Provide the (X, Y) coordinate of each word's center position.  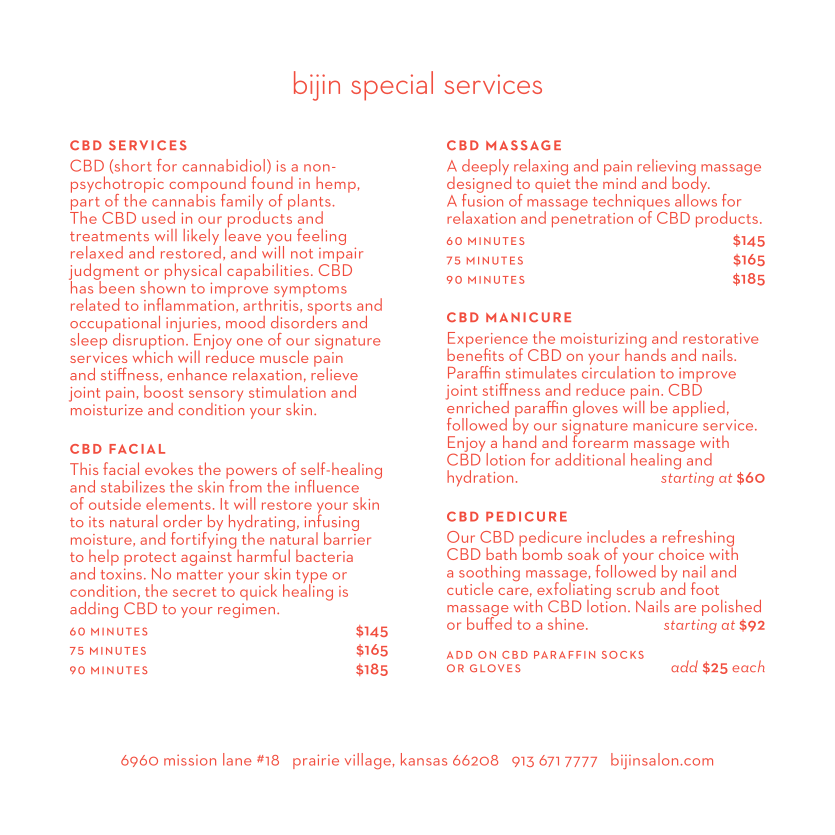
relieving (666, 168)
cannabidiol (224, 165)
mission (190, 760)
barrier (347, 537)
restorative (720, 338)
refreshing (698, 539)
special (392, 86)
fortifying (205, 540)
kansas (424, 759)
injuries (192, 326)
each (748, 666)
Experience (487, 341)
